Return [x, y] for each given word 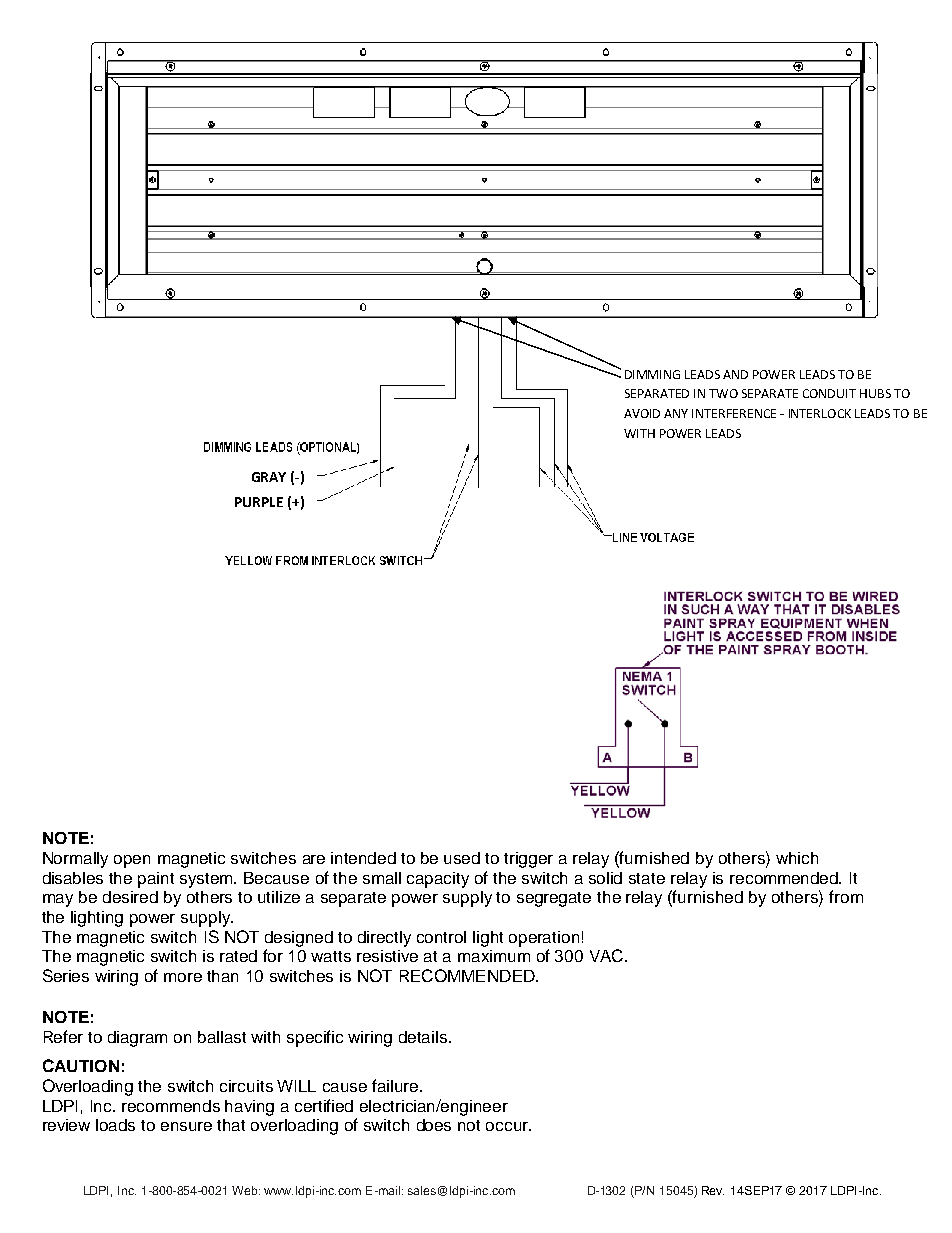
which [797, 858]
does [434, 1125]
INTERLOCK [820, 413]
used [462, 858]
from [846, 896]
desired [130, 897]
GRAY [269, 477]
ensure [186, 1126]
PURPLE [259, 502]
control [441, 937]
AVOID [642, 413]
